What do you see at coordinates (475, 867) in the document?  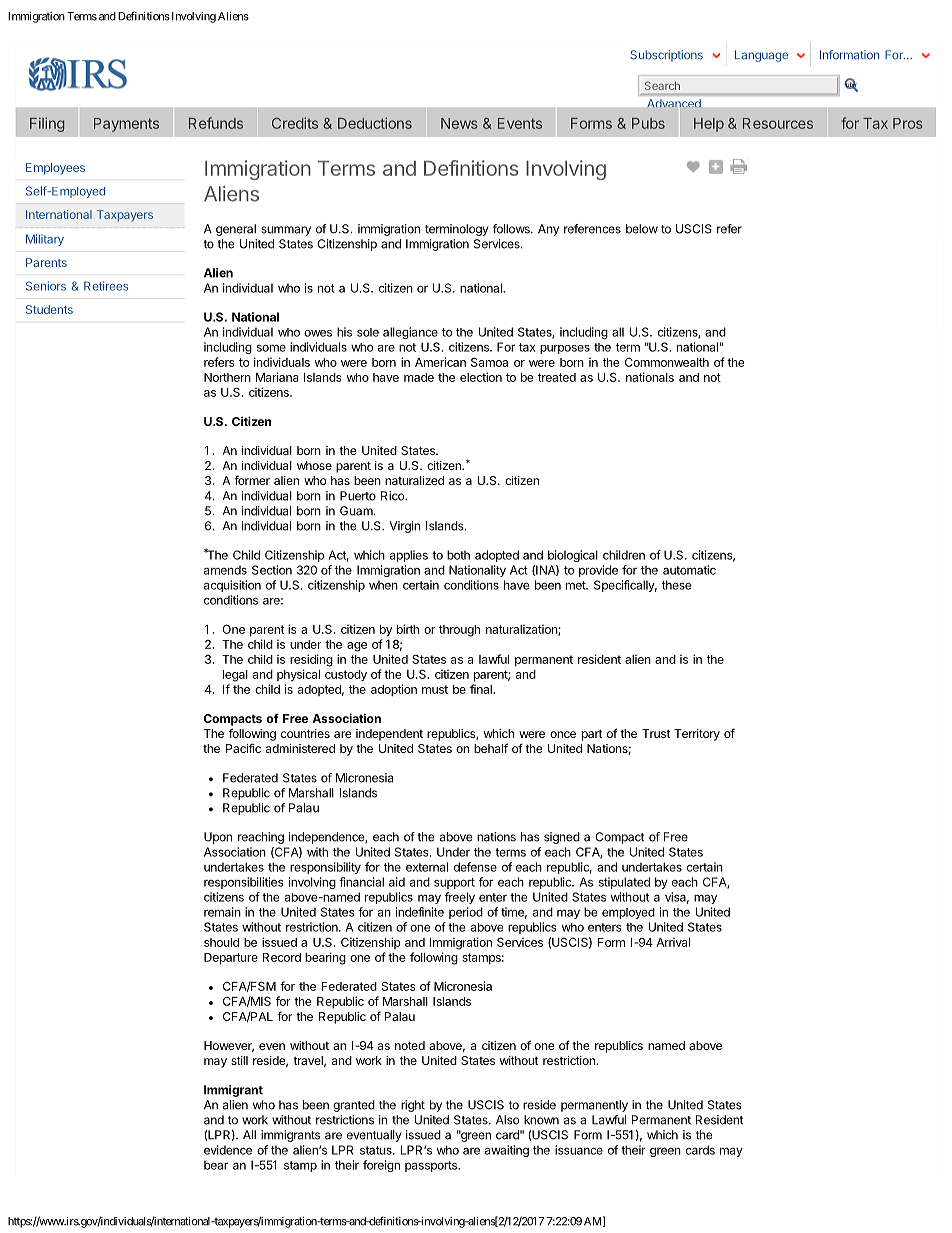 I see `defense` at bounding box center [475, 867].
